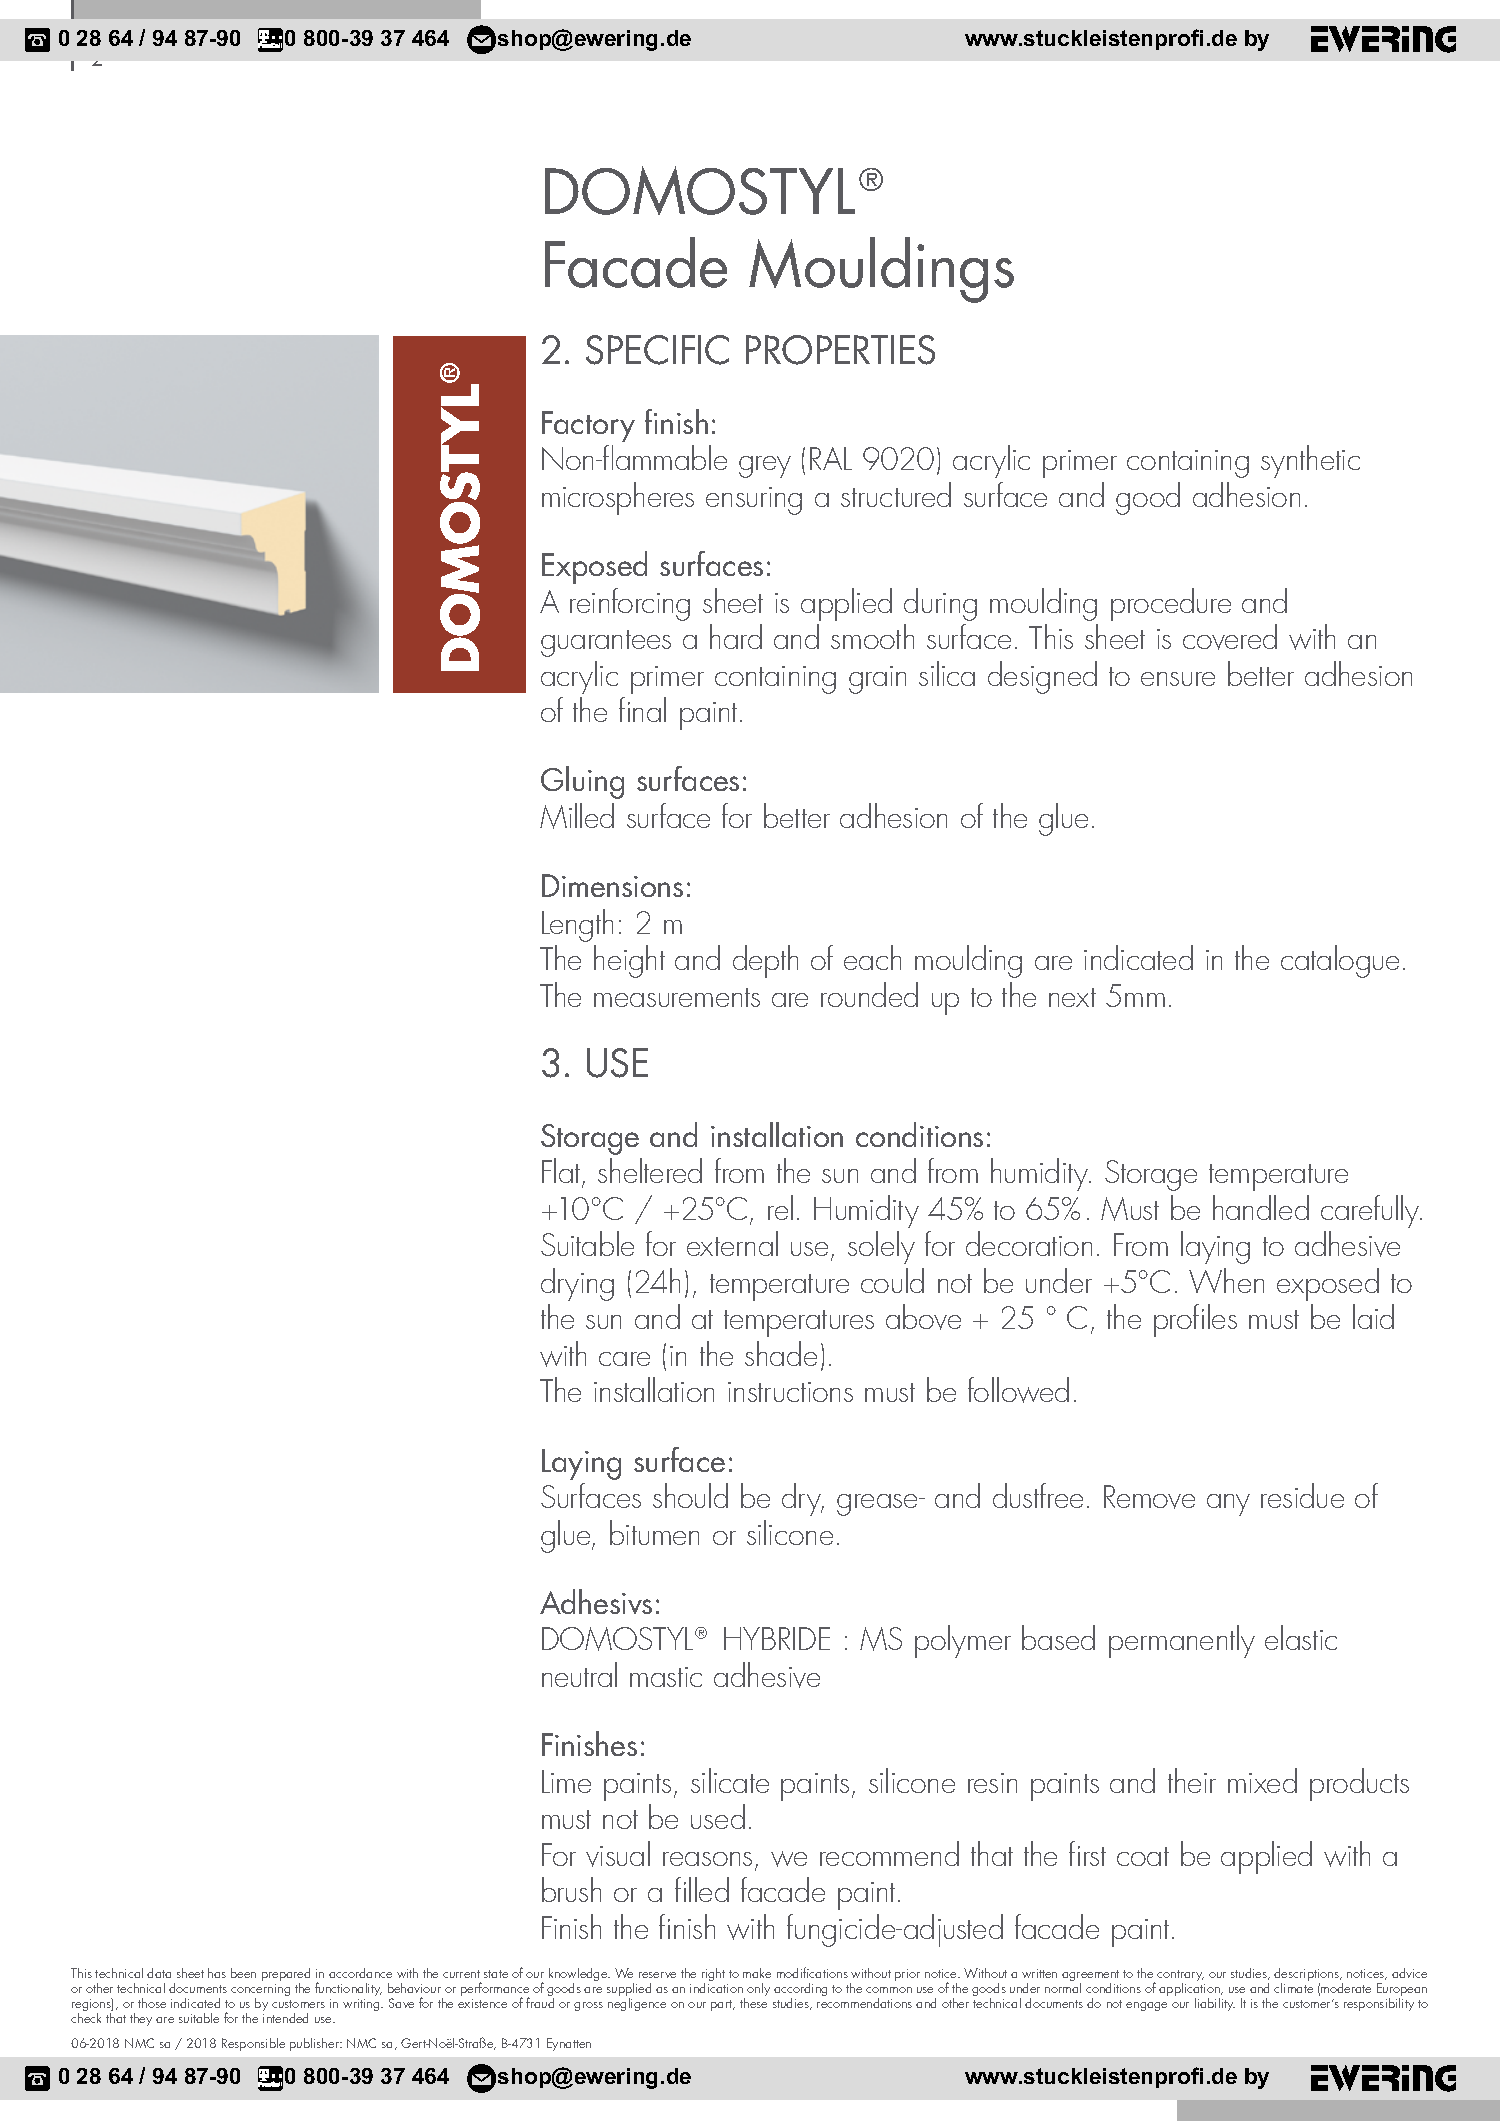 This screenshot has height=2121, width=1500. What do you see at coordinates (588, 426) in the screenshot?
I see `Factory` at bounding box center [588, 426].
